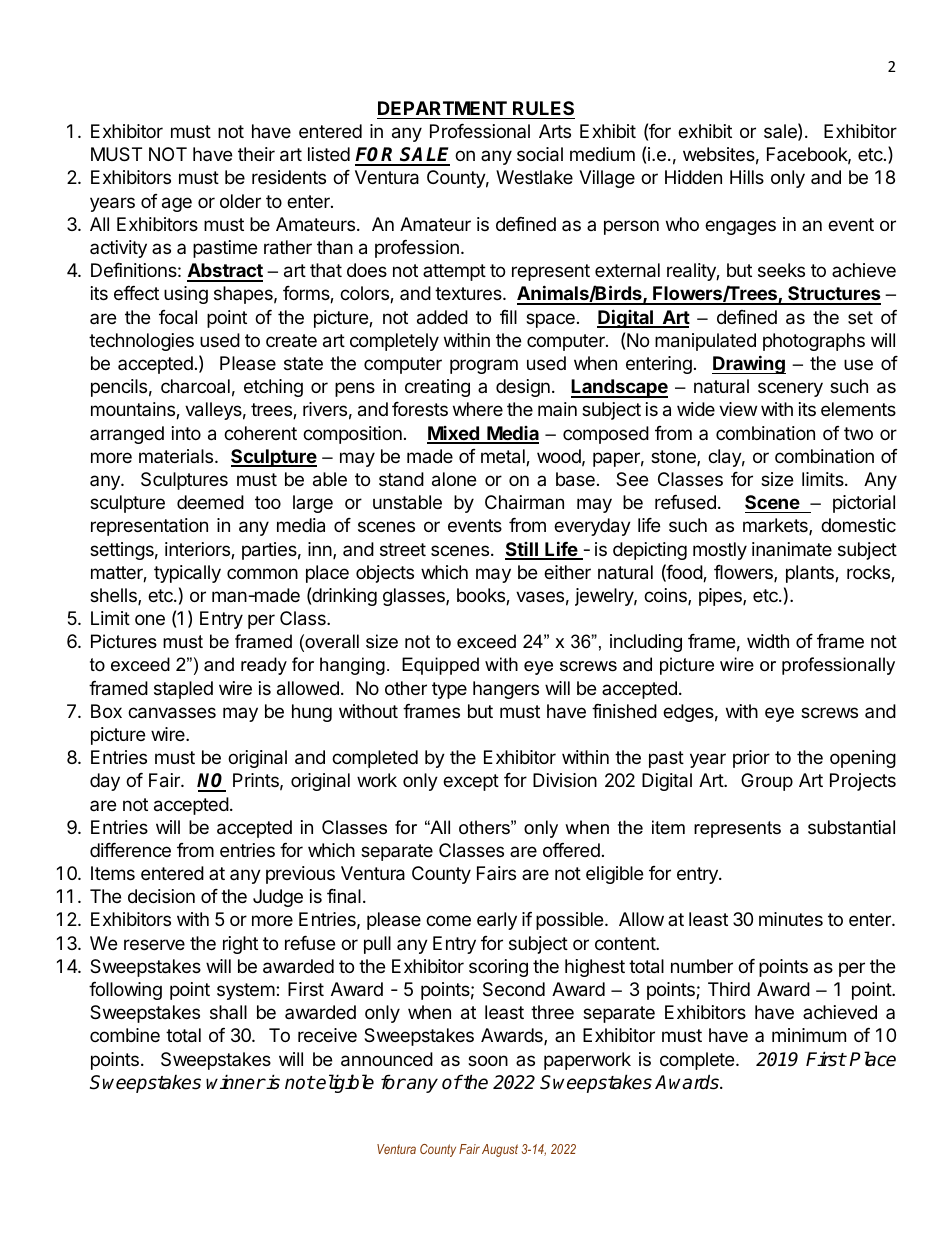  I want to click on early, so click(497, 921).
